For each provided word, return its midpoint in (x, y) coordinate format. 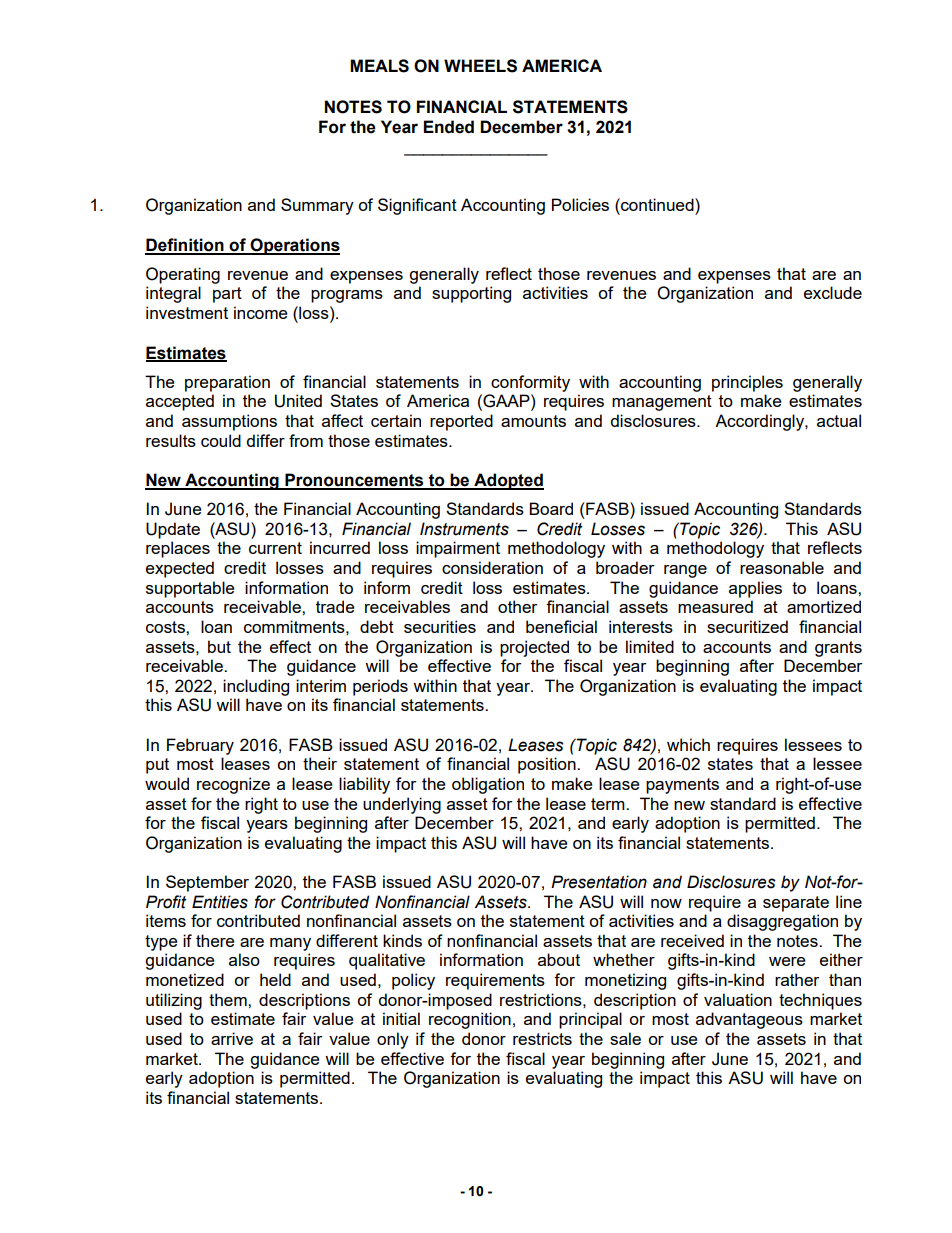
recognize (233, 785)
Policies (580, 204)
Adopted (508, 481)
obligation (488, 785)
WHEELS (480, 66)
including (256, 687)
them (229, 999)
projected (534, 648)
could (221, 440)
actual (839, 420)
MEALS (379, 66)
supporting (471, 294)
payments (682, 786)
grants (838, 649)
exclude (833, 292)
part (227, 295)
